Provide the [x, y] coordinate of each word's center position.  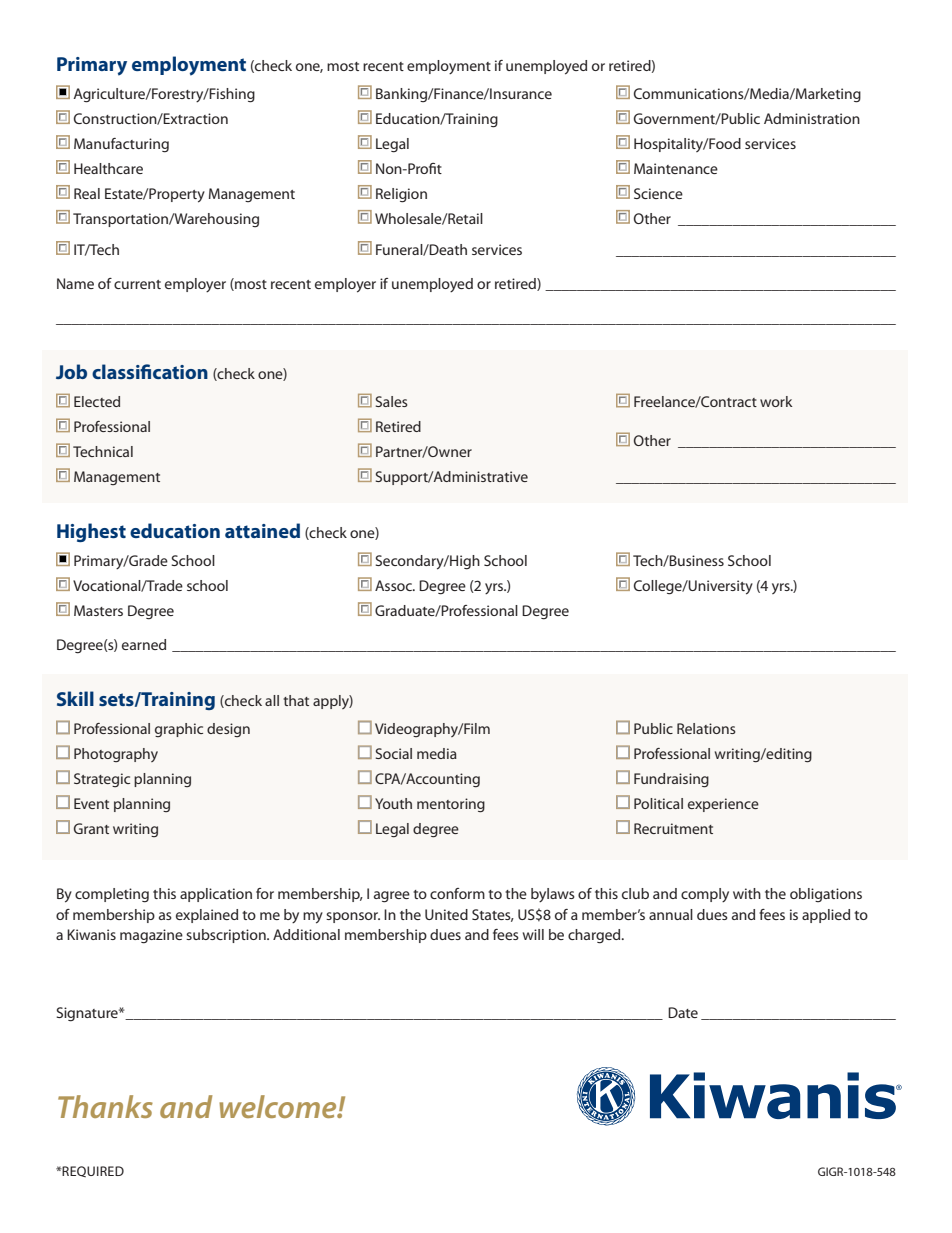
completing [112, 895]
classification [150, 371]
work [776, 401]
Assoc [394, 585]
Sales [391, 401]
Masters [98, 610]
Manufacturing [121, 145]
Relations [706, 728]
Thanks [105, 1106]
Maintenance [676, 168]
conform [457, 893]
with [747, 893]
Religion [401, 195]
